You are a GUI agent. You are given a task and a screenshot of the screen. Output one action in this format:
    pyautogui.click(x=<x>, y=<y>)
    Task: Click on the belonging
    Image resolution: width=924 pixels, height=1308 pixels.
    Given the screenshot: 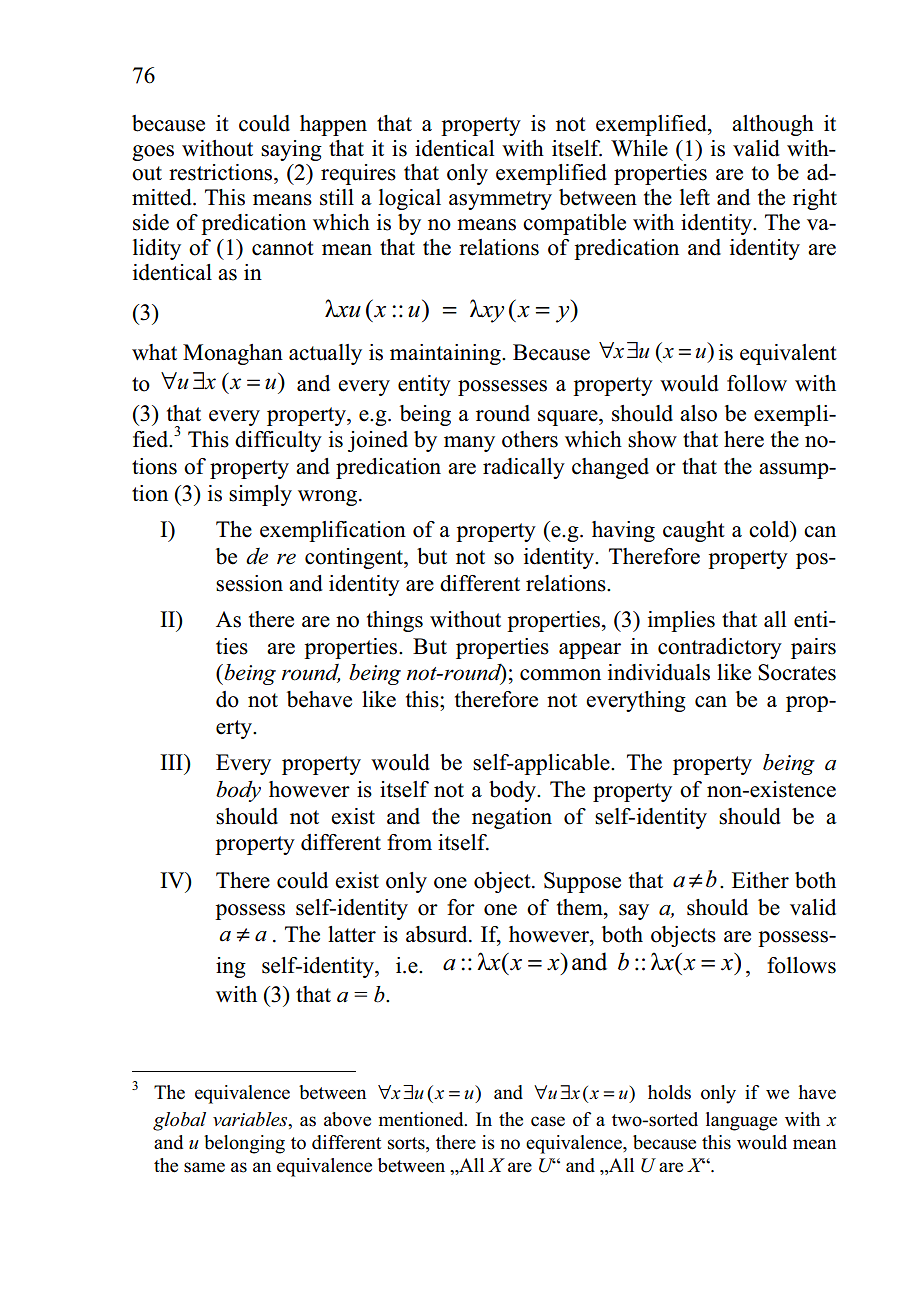 What is the action you would take?
    pyautogui.click(x=244, y=1144)
